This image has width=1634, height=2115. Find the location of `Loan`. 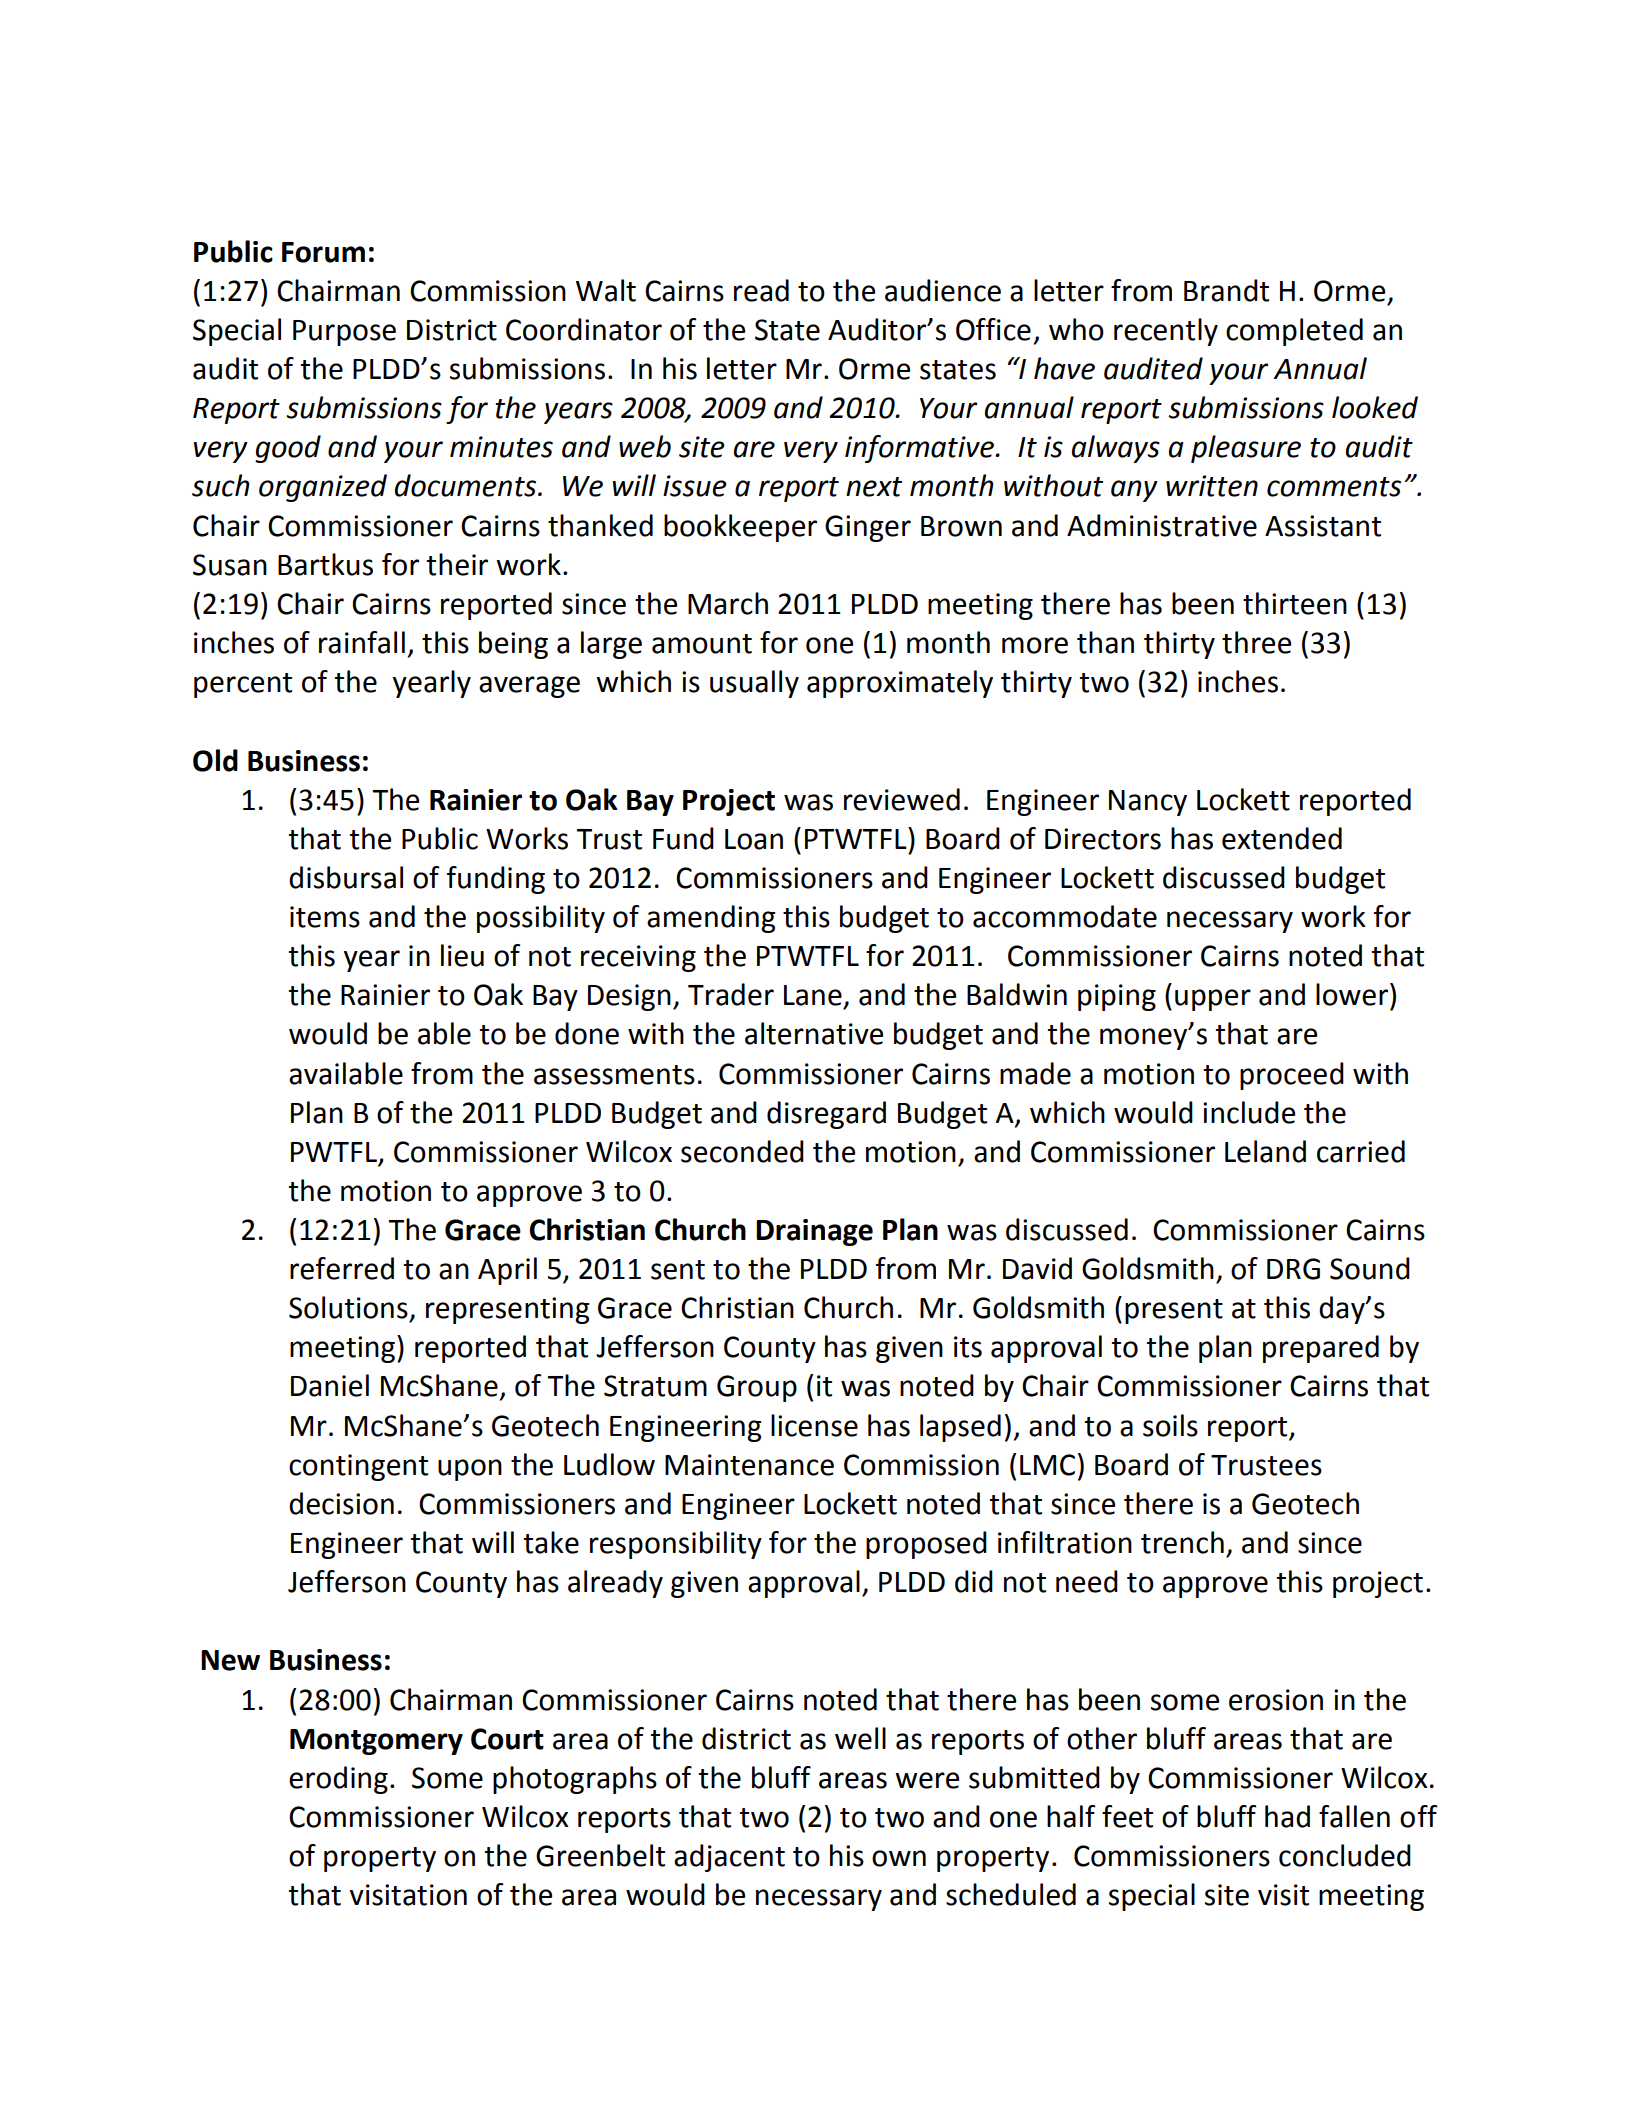

Loan is located at coordinates (754, 839).
